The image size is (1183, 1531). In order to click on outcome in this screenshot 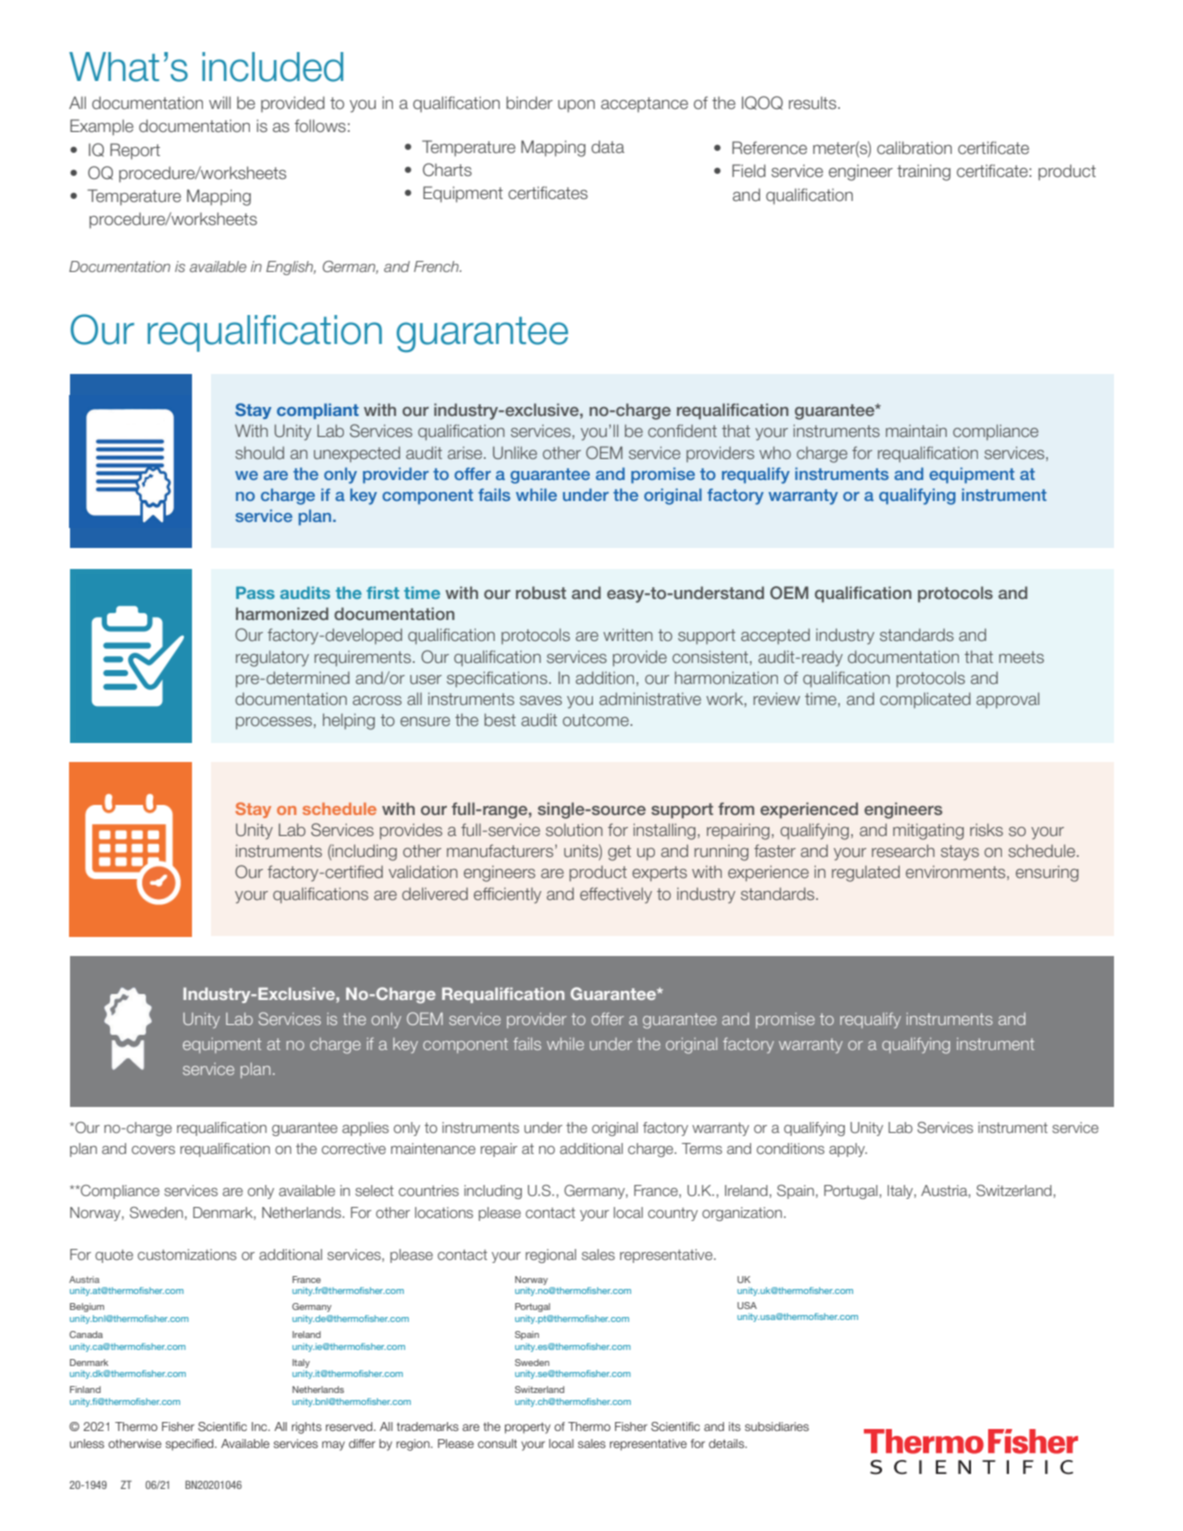, I will do `click(597, 720)`.
